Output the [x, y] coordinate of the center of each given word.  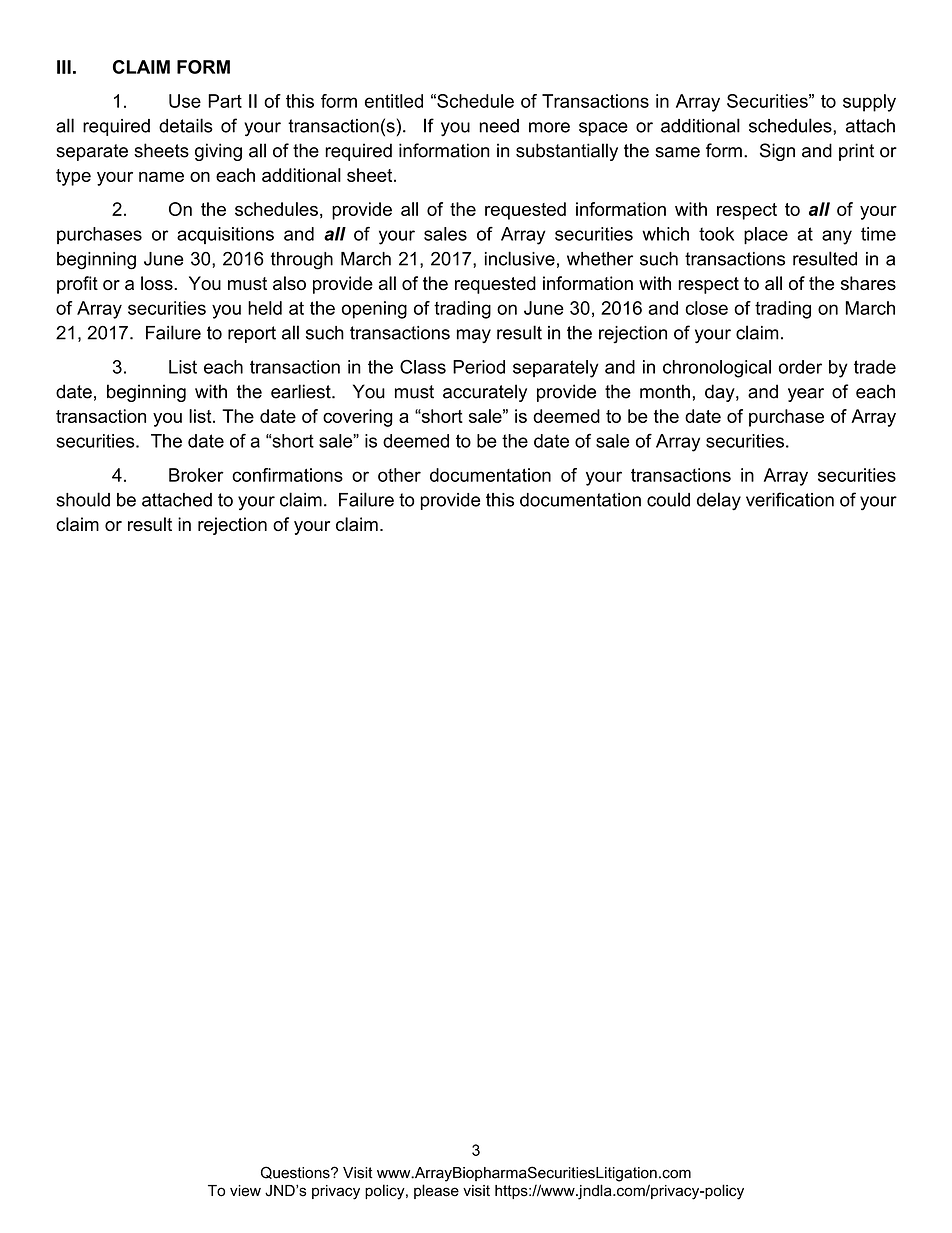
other [399, 475]
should [83, 499]
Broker [196, 475]
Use [185, 101]
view [245, 1191]
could [668, 499]
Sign [777, 152]
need [499, 126]
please [436, 1191]
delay [719, 501]
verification [790, 499]
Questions [296, 1172]
